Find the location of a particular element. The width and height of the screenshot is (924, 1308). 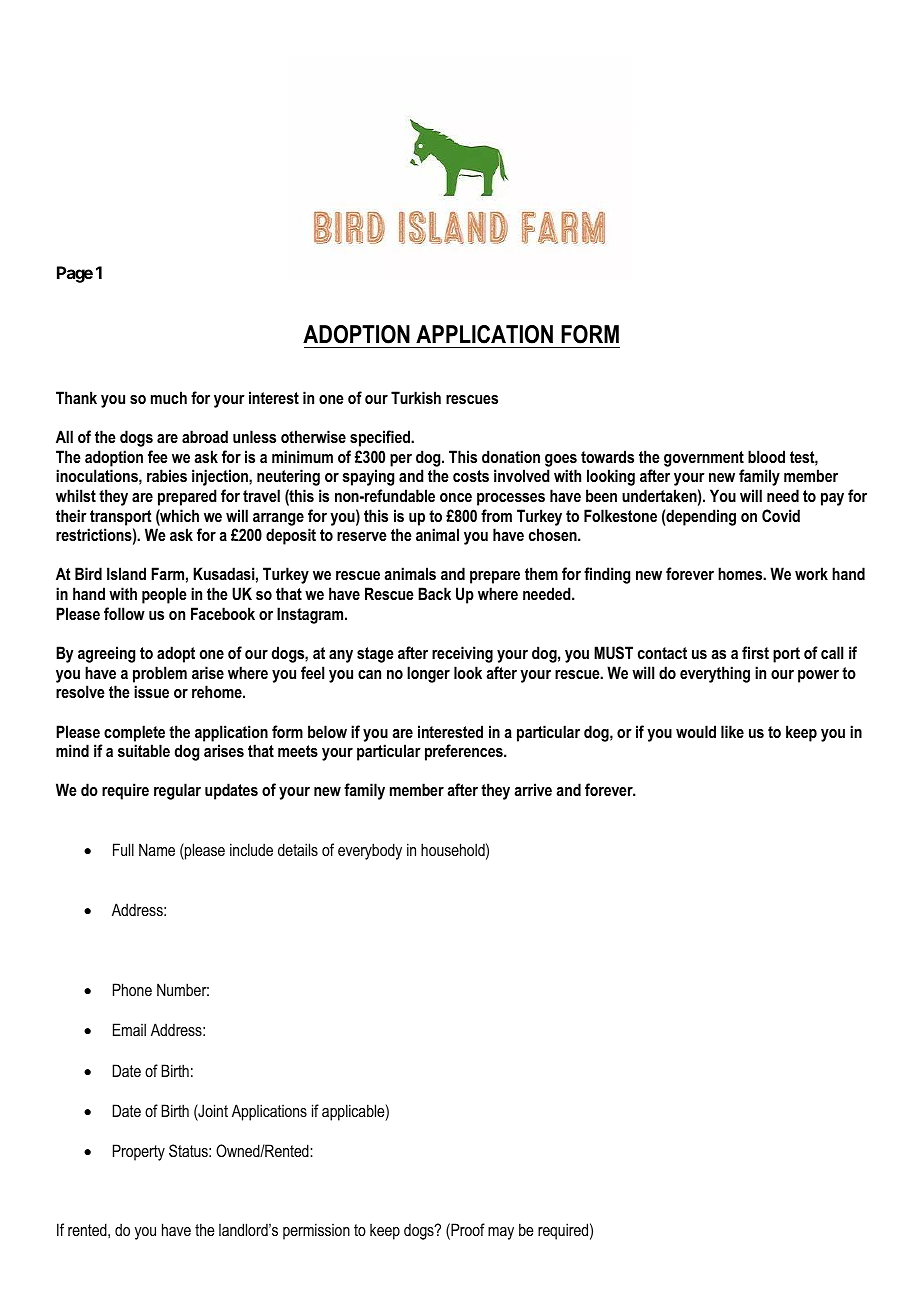

longer is located at coordinates (428, 674).
